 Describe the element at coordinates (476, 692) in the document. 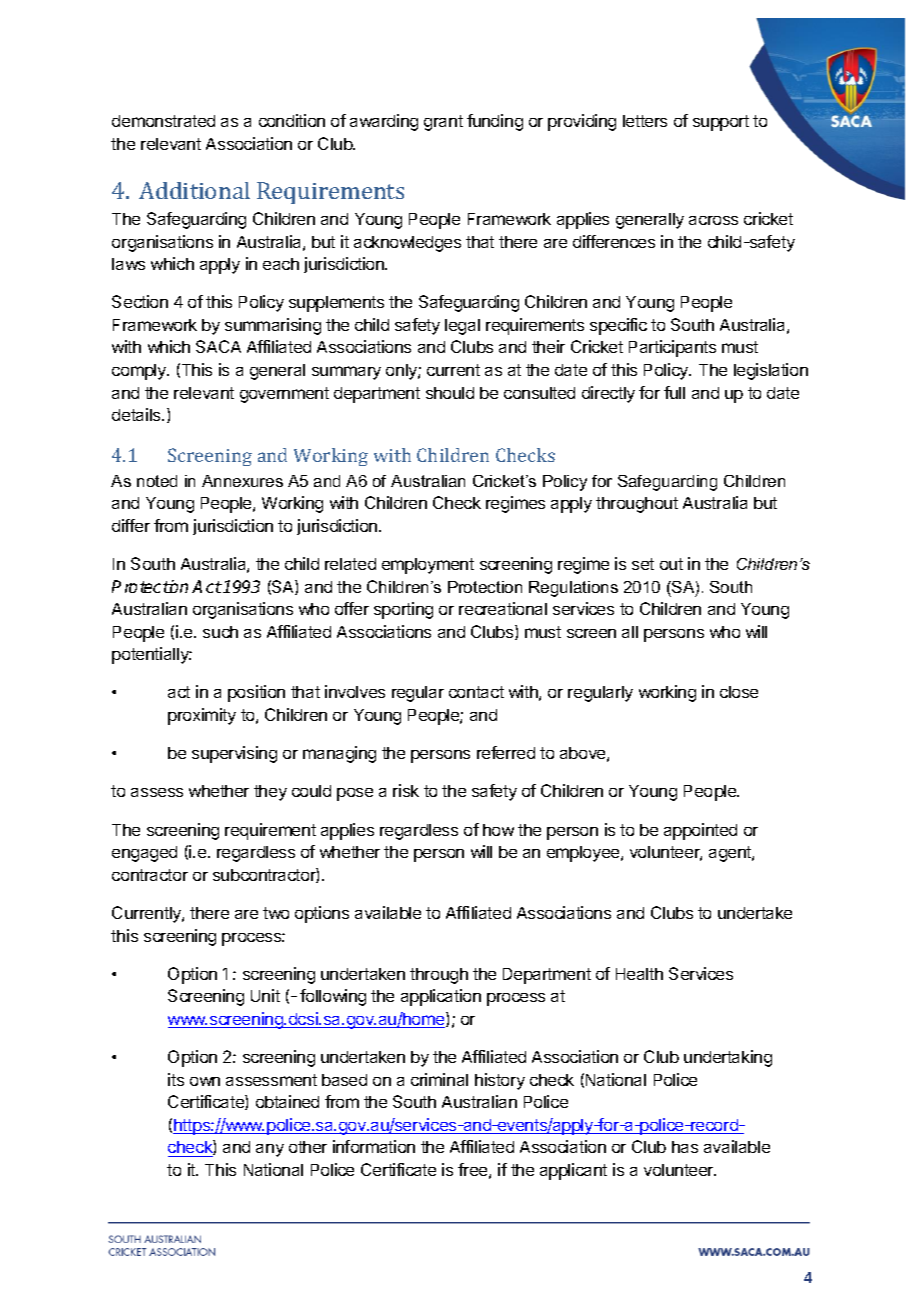

I see `contact` at that location.
